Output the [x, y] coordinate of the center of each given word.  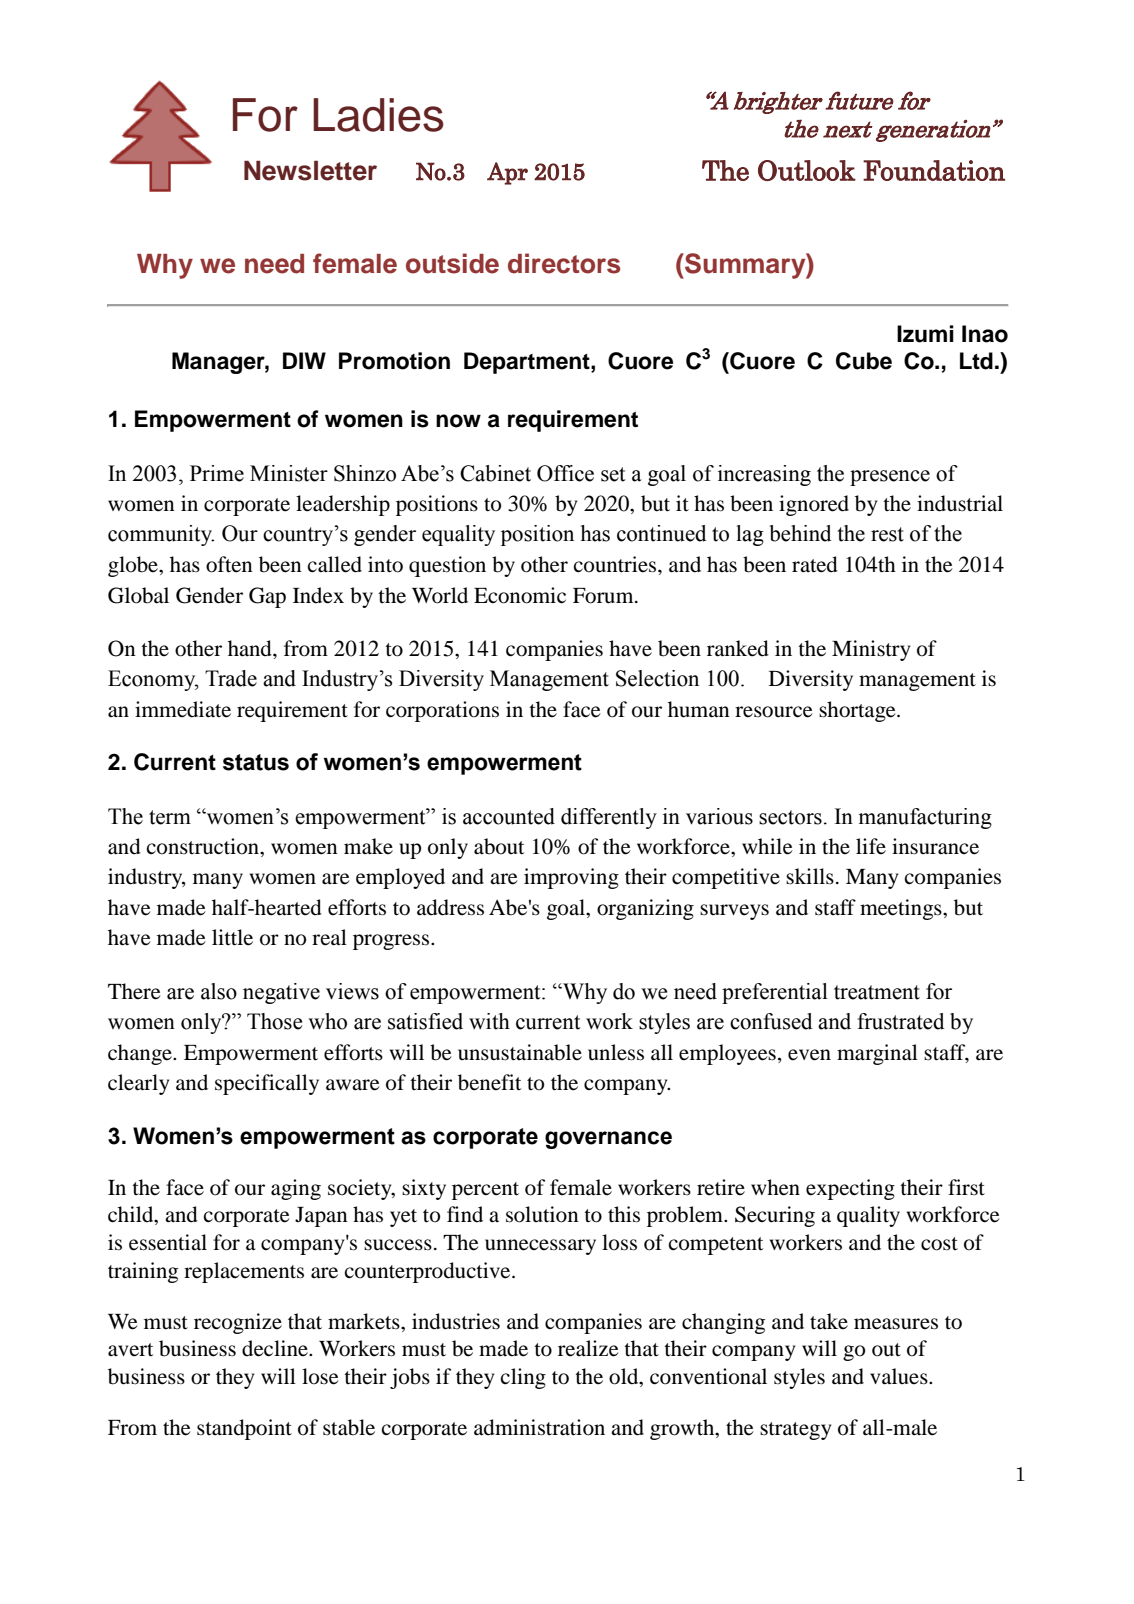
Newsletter [310, 171]
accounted [509, 816]
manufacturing [925, 818]
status [256, 762]
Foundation [934, 170]
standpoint [244, 1429]
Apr [507, 173]
